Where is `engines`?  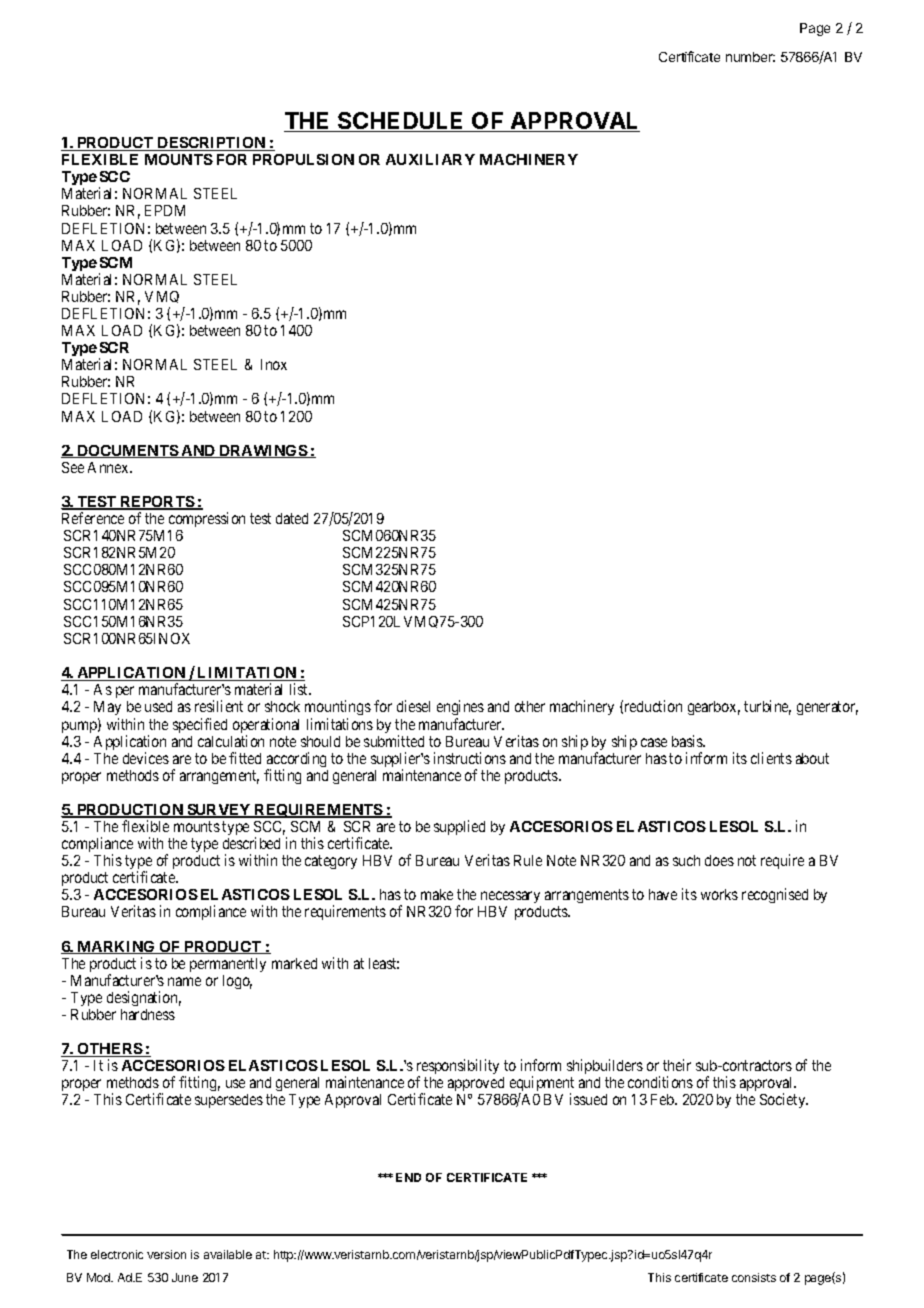
engines is located at coordinates (460, 709).
